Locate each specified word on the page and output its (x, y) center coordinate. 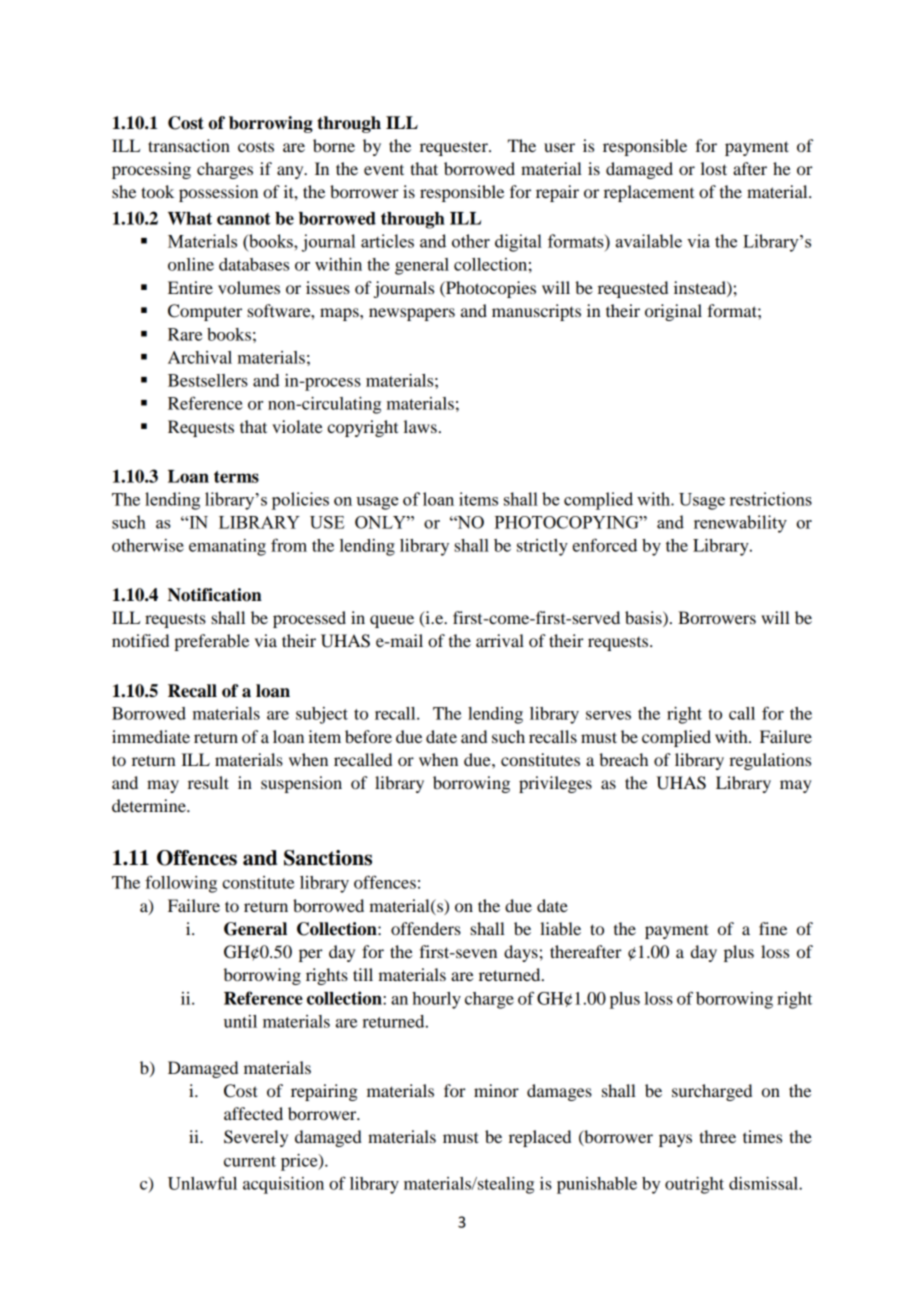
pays (675, 1140)
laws (420, 426)
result (208, 782)
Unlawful (202, 1183)
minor (496, 1090)
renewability (740, 524)
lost (714, 168)
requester (455, 148)
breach (623, 759)
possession (218, 193)
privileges (555, 784)
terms (236, 477)
